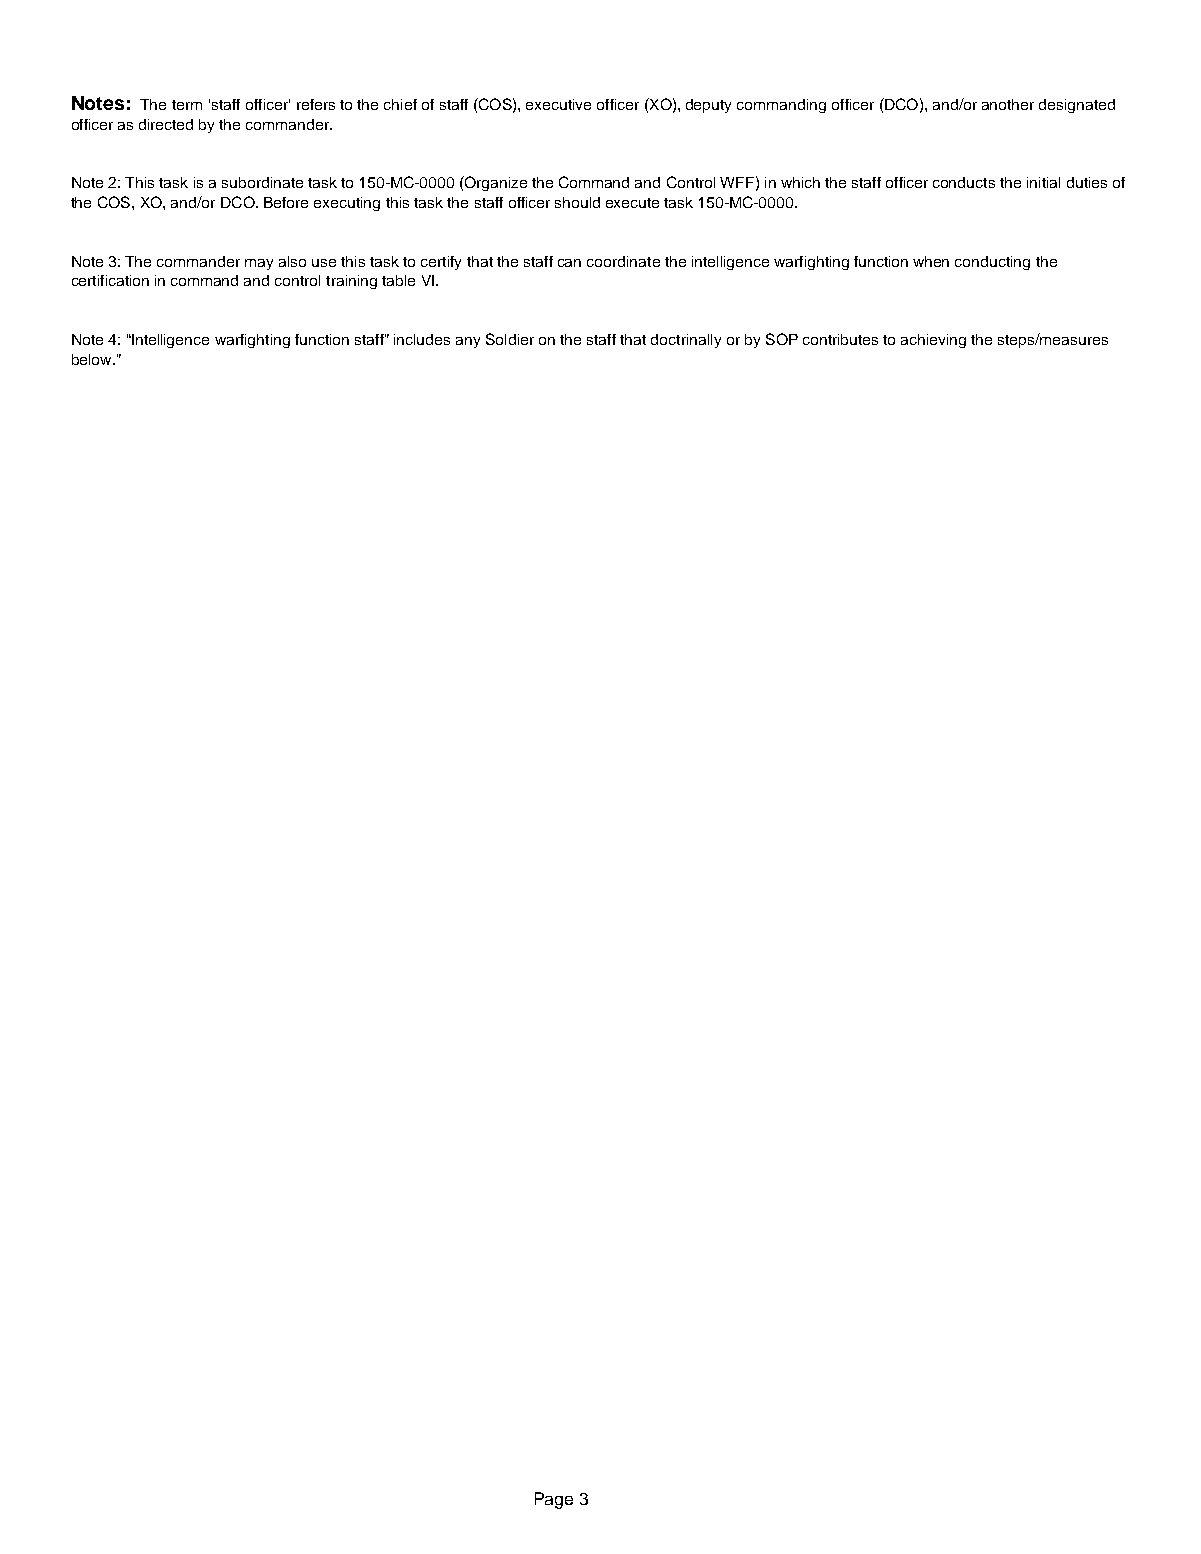  Describe the element at coordinates (510, 339) in the screenshot. I see `Soldier` at that location.
